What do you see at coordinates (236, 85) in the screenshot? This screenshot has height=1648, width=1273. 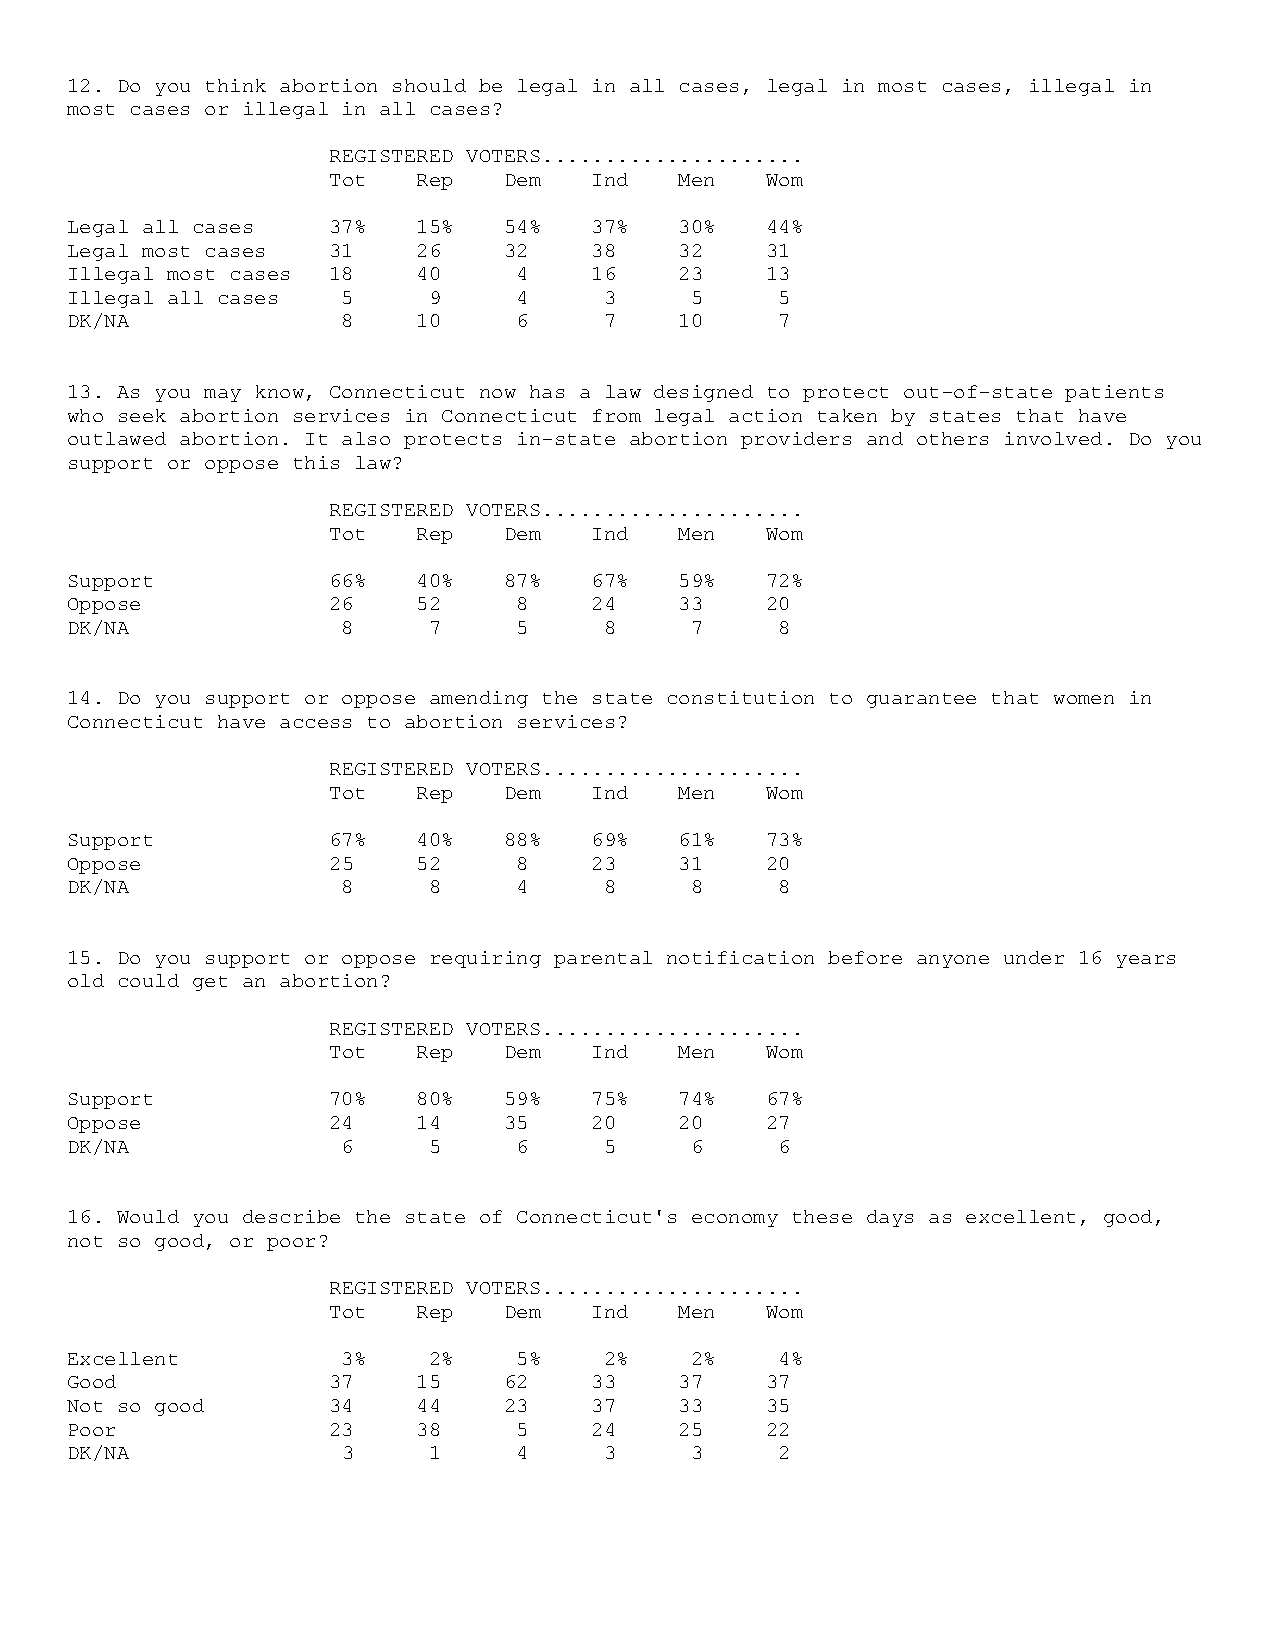 I see `think` at bounding box center [236, 85].
